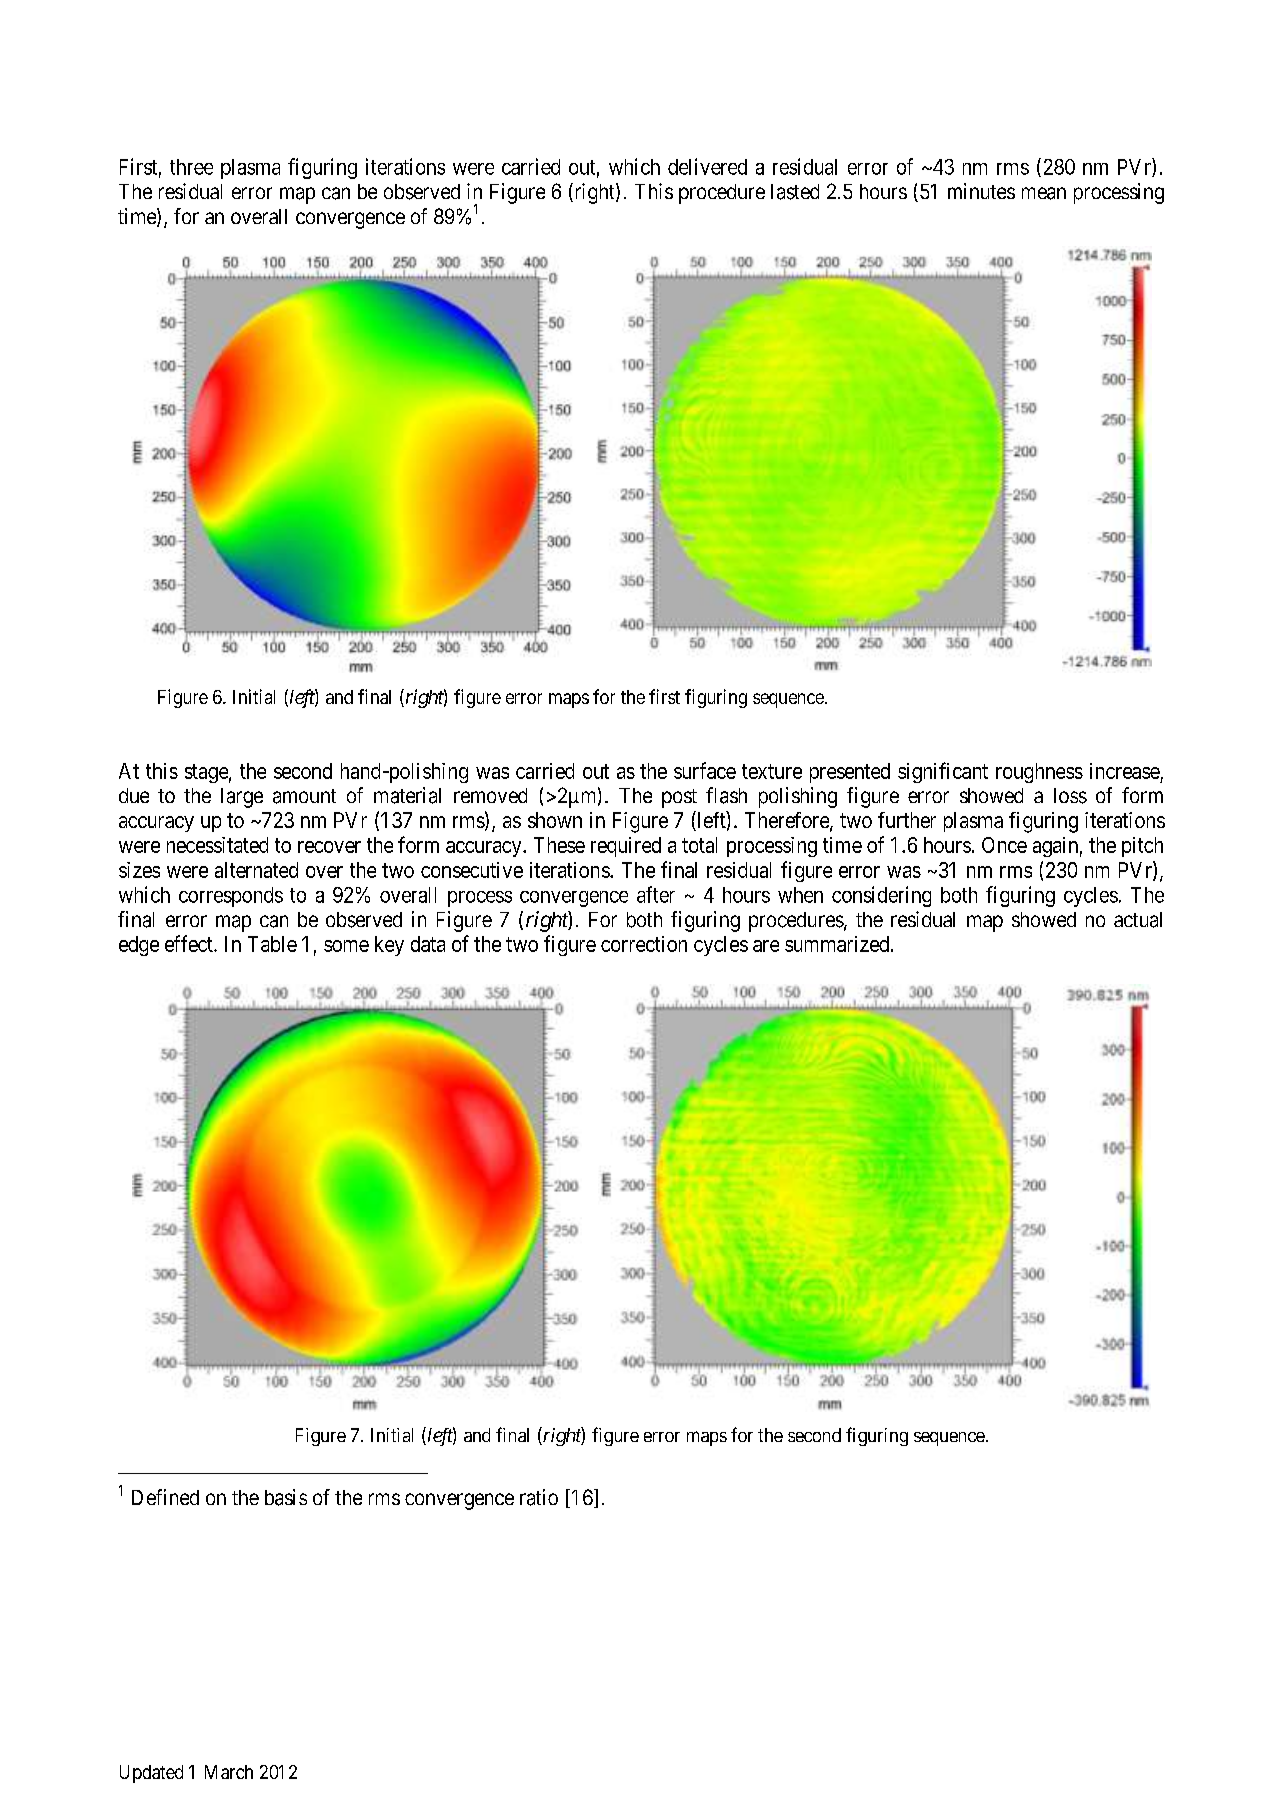  What do you see at coordinates (644, 944) in the screenshot?
I see `correction` at bounding box center [644, 944].
